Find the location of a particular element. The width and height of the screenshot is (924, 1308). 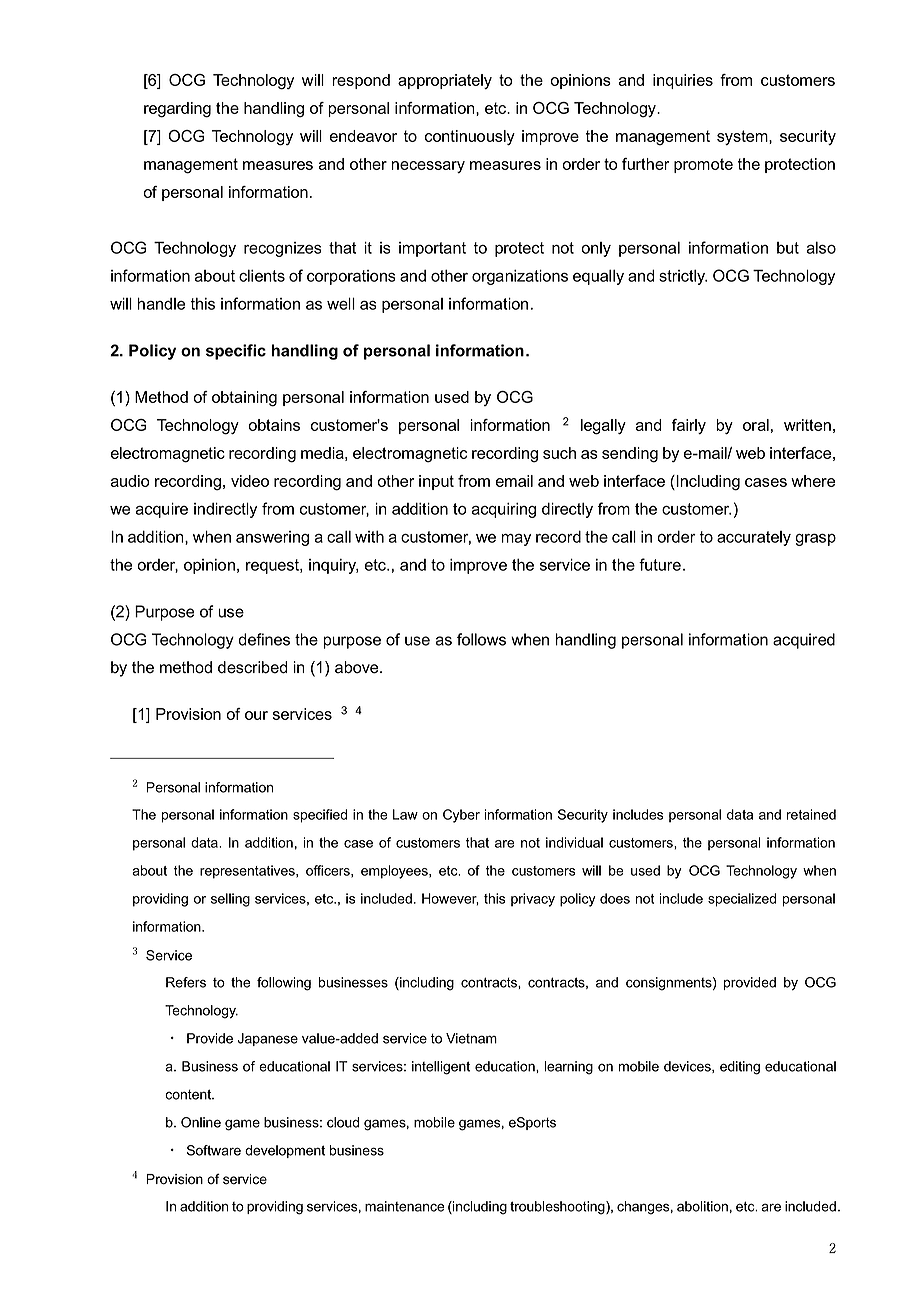

system is located at coordinates (743, 137).
